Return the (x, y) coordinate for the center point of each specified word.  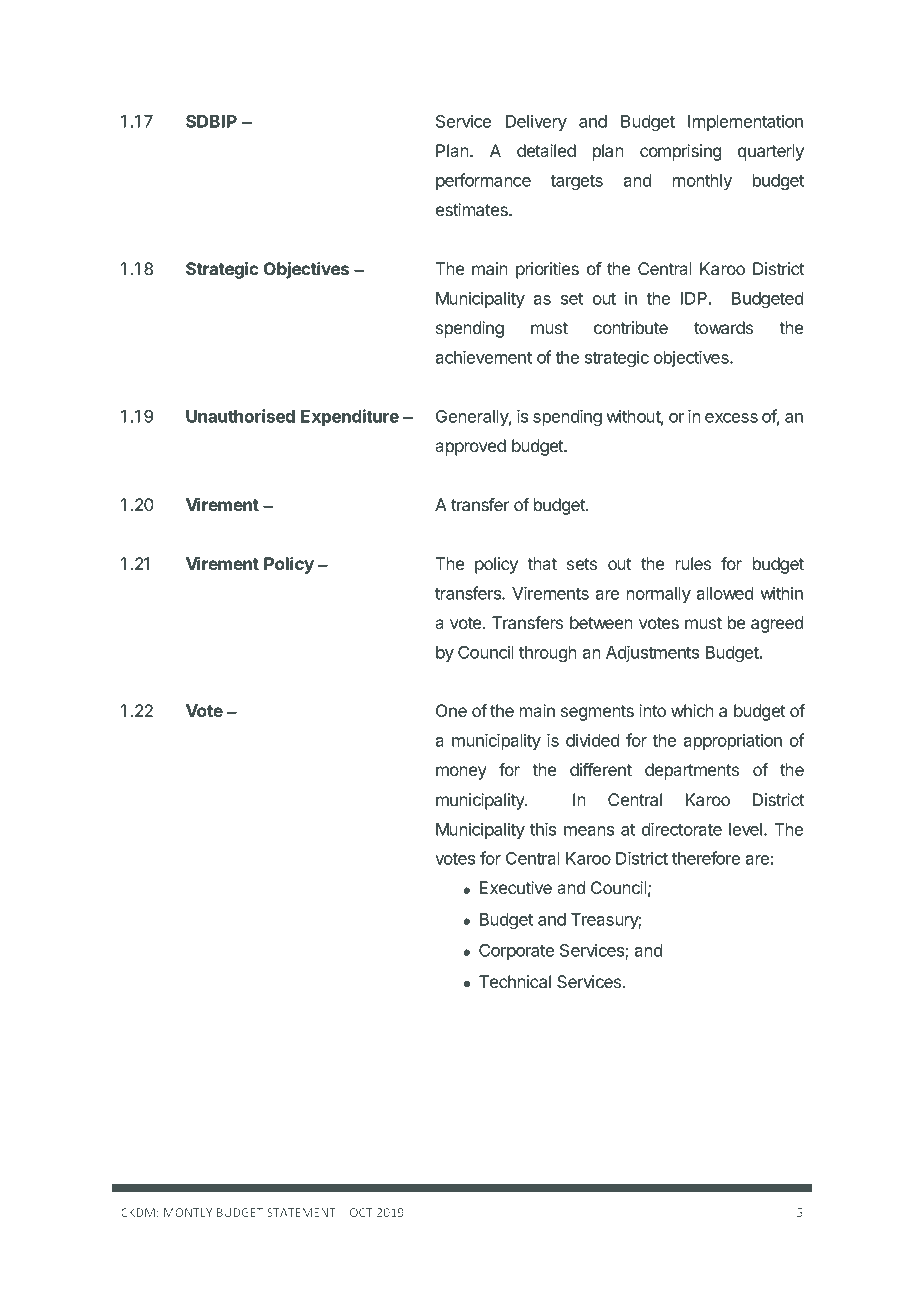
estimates (473, 209)
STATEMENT (301, 1212)
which (692, 710)
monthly (702, 182)
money (461, 773)
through (548, 654)
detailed (546, 150)
